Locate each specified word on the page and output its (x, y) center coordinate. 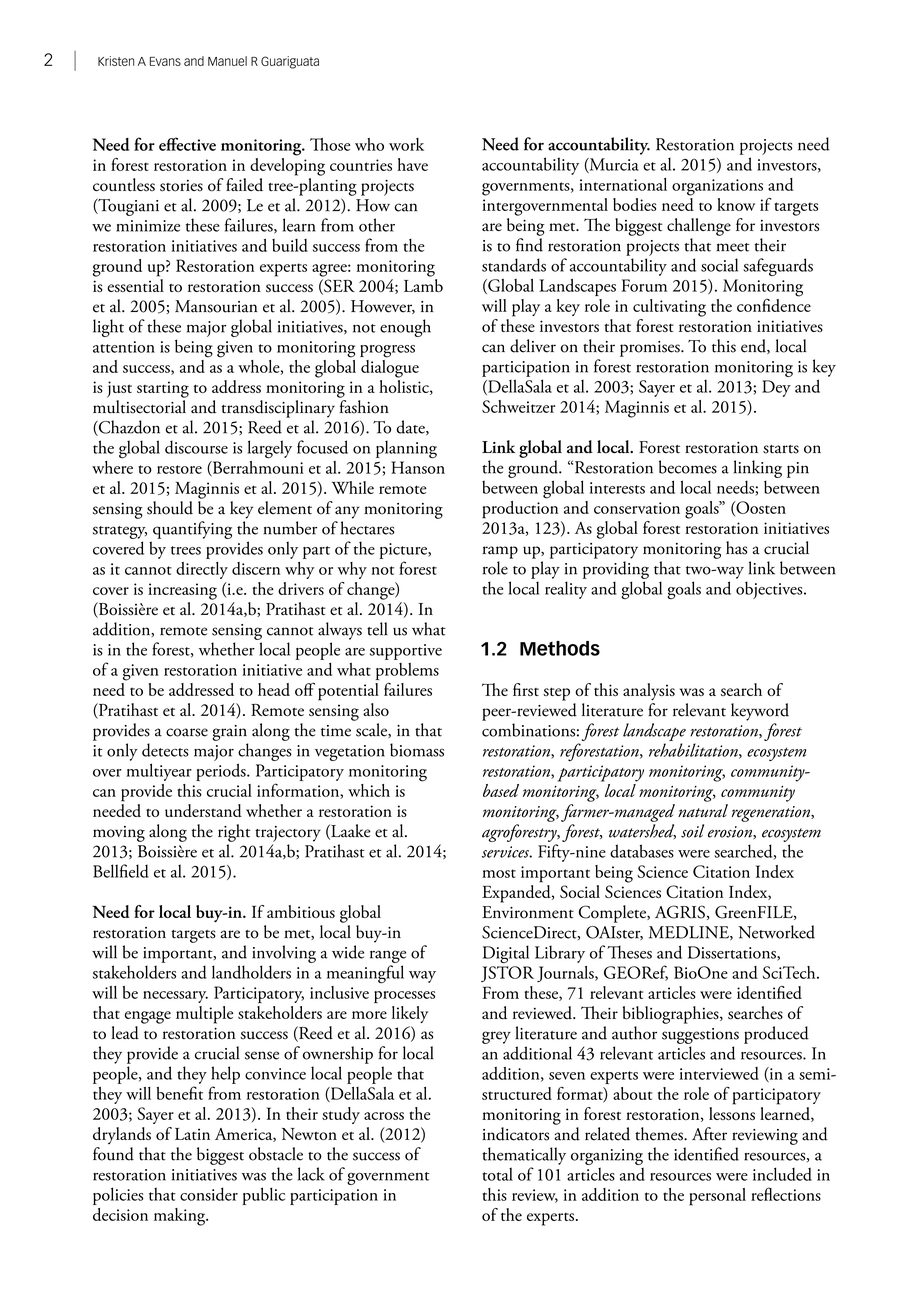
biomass (417, 750)
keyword (760, 712)
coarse (187, 732)
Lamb (423, 285)
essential (135, 285)
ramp (500, 552)
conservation (637, 508)
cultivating (669, 308)
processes (404, 997)
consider (209, 1194)
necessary (175, 997)
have (412, 164)
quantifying (192, 530)
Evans (165, 61)
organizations (717, 187)
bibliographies (672, 1015)
